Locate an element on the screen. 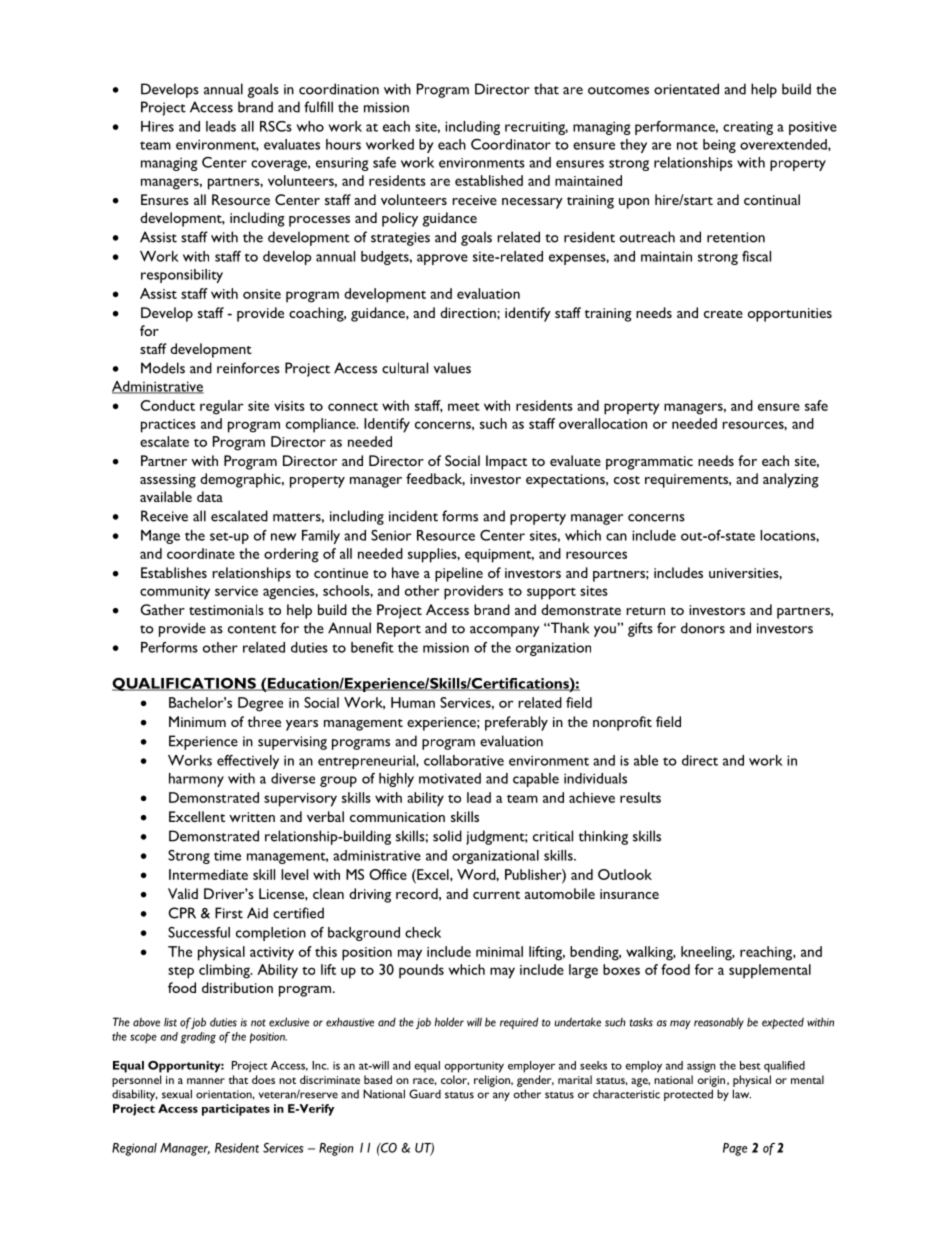 The height and width of the screenshot is (1233, 952). Impact is located at coordinates (506, 462).
